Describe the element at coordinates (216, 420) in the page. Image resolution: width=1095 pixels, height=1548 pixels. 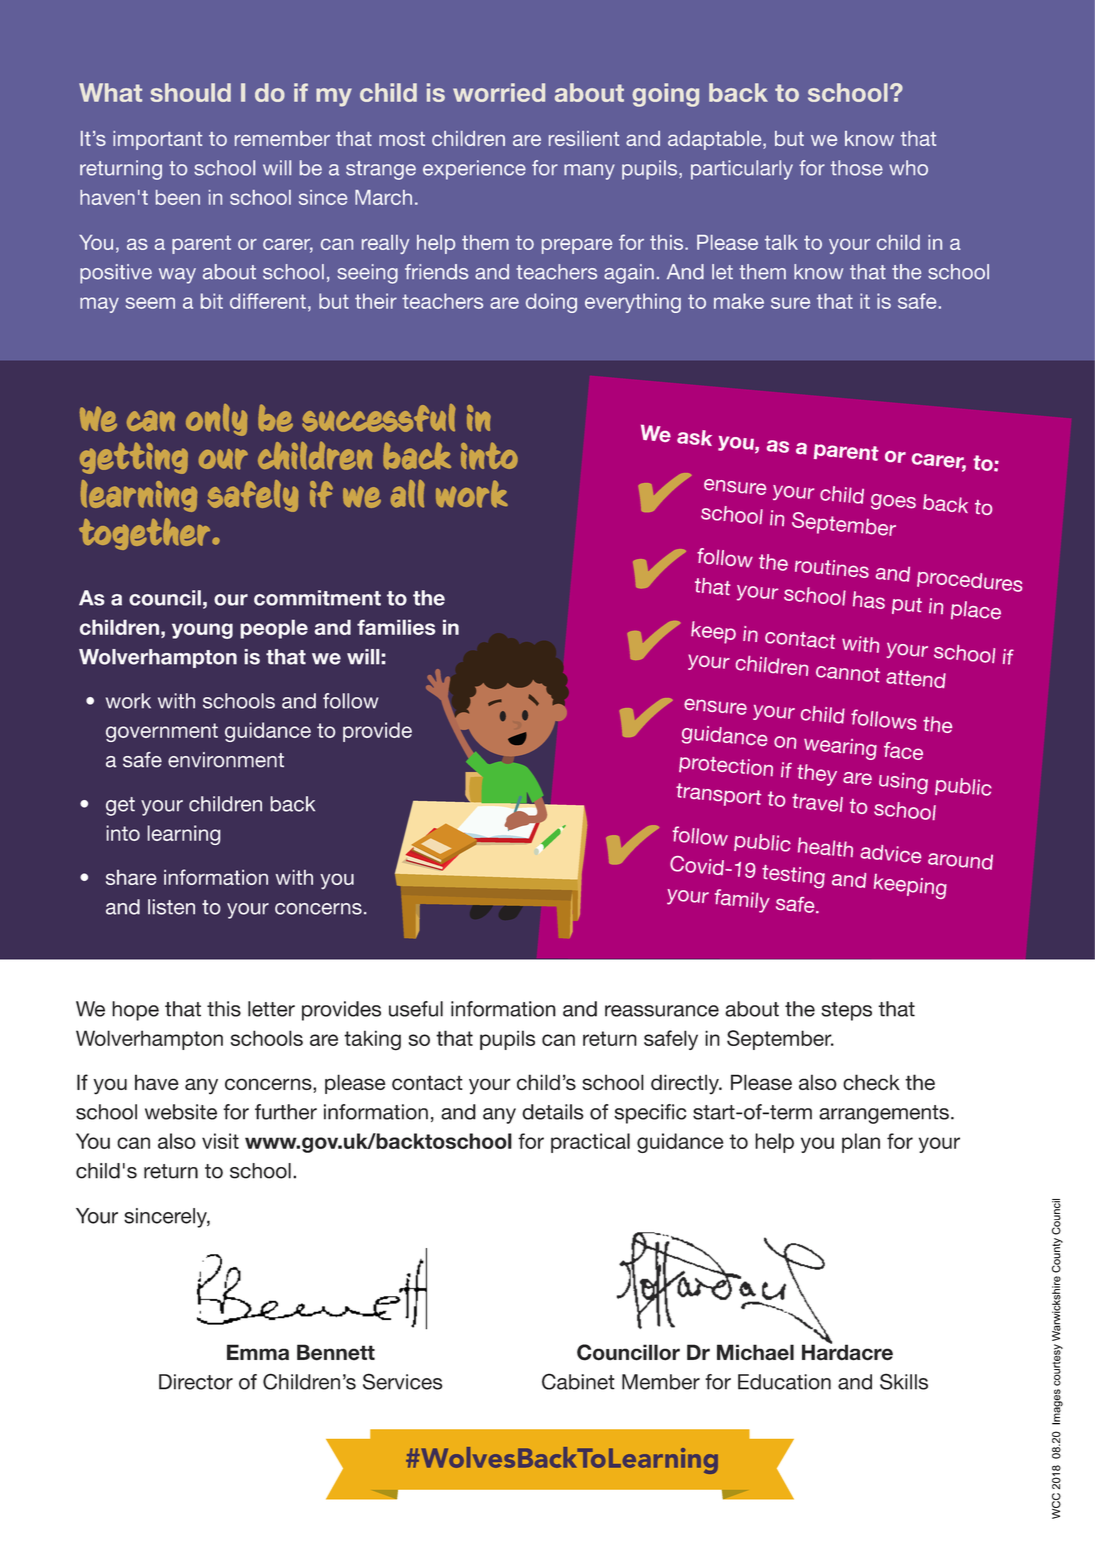
I see `only` at that location.
